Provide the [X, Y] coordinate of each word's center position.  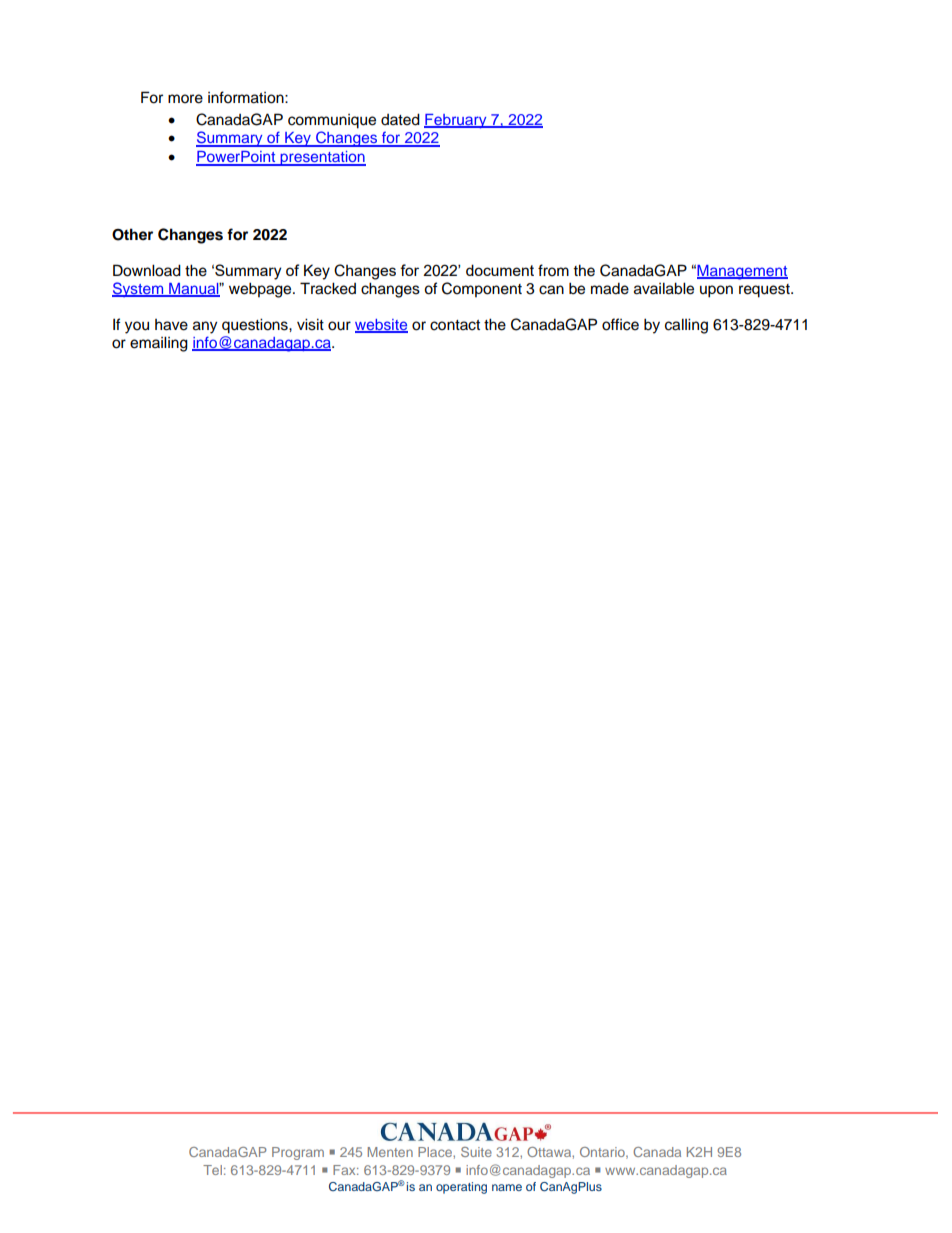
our [339, 326]
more [185, 99]
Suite [476, 1152]
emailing [159, 344]
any [205, 327]
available [664, 288]
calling [686, 326]
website [381, 326]
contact [455, 325]
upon [716, 291]
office [620, 324]
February [456, 121]
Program [298, 1153]
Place [436, 1152]
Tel [212, 1170]
